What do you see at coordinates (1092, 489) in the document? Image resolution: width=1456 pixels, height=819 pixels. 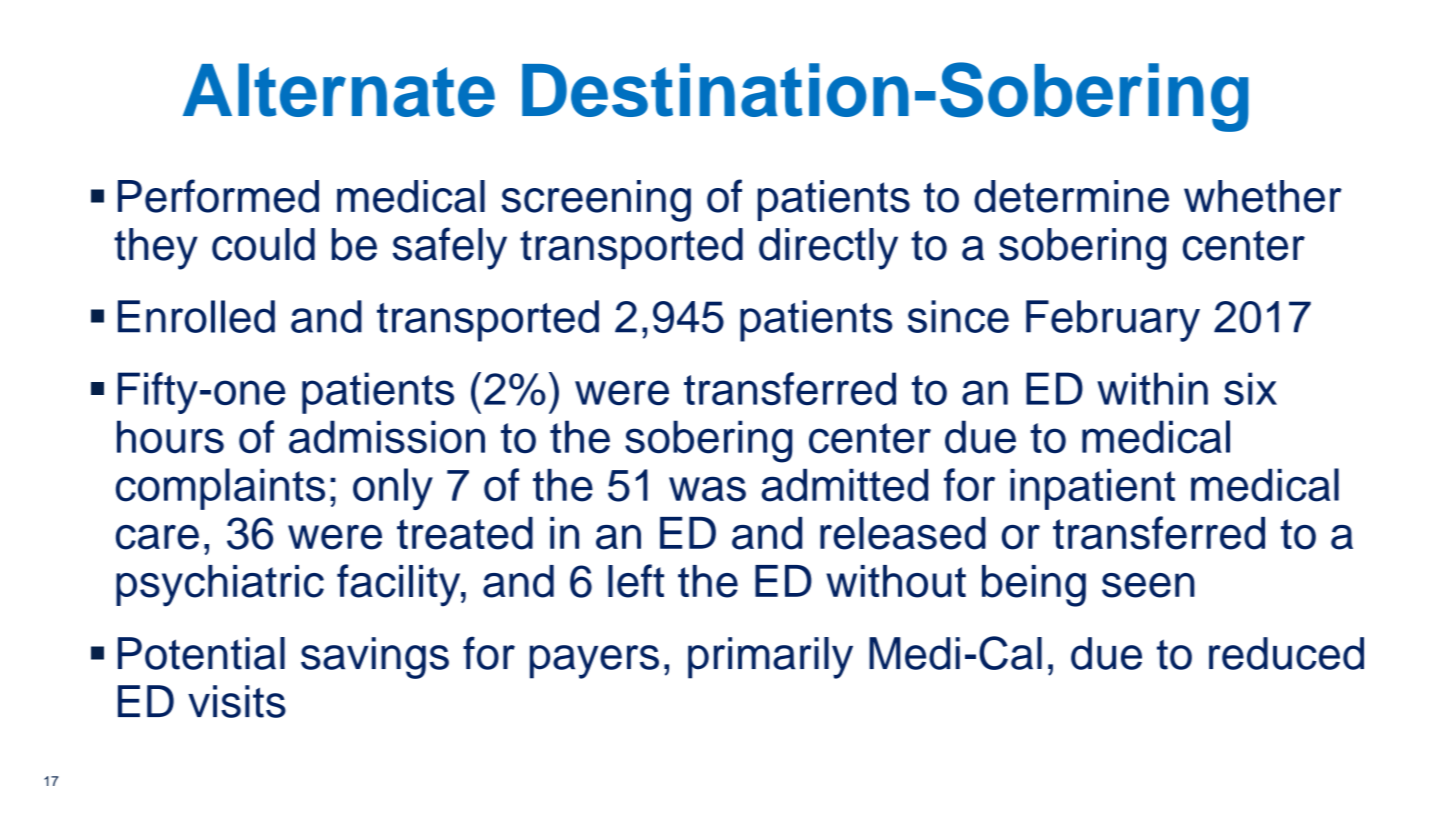 I see `inpatient` at bounding box center [1092, 489].
